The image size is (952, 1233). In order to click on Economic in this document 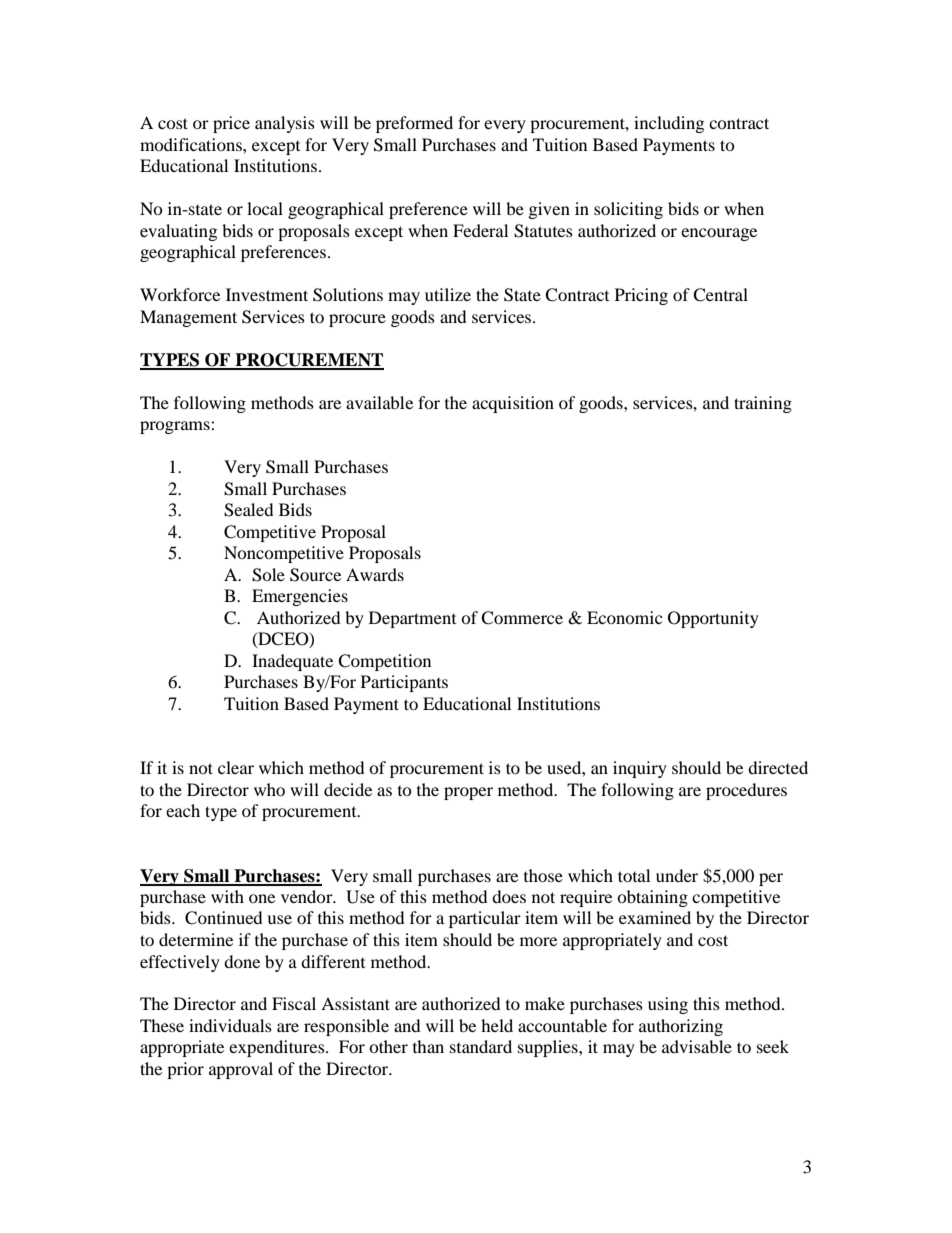, I will do `click(624, 617)`.
